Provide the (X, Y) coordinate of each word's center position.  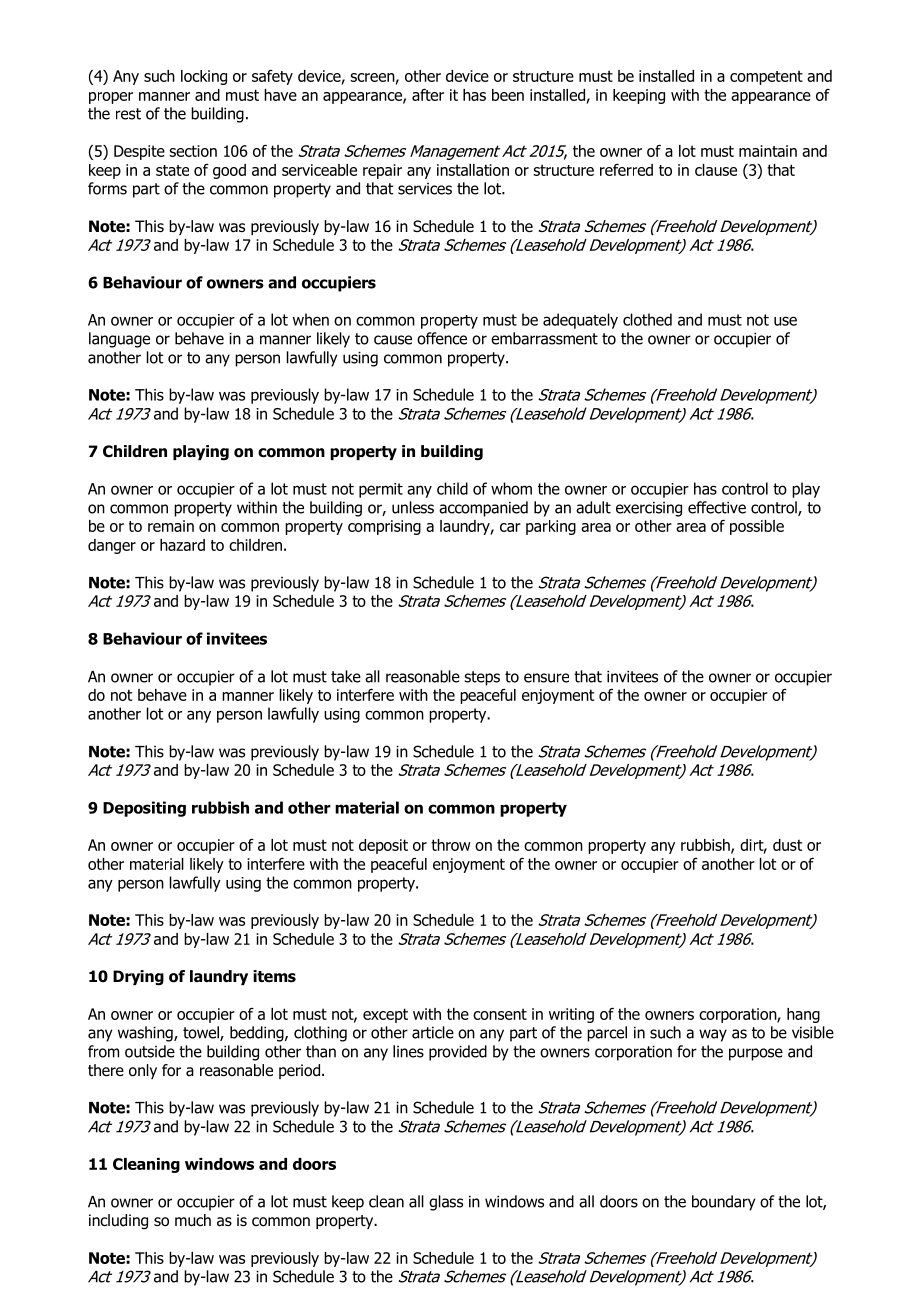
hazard (182, 545)
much (193, 1220)
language (119, 340)
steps (482, 678)
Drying (138, 978)
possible (757, 527)
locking (204, 77)
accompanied (483, 509)
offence (442, 338)
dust (787, 845)
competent (766, 77)
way (713, 1035)
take (346, 676)
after (428, 94)
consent (500, 1014)
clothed (647, 319)
